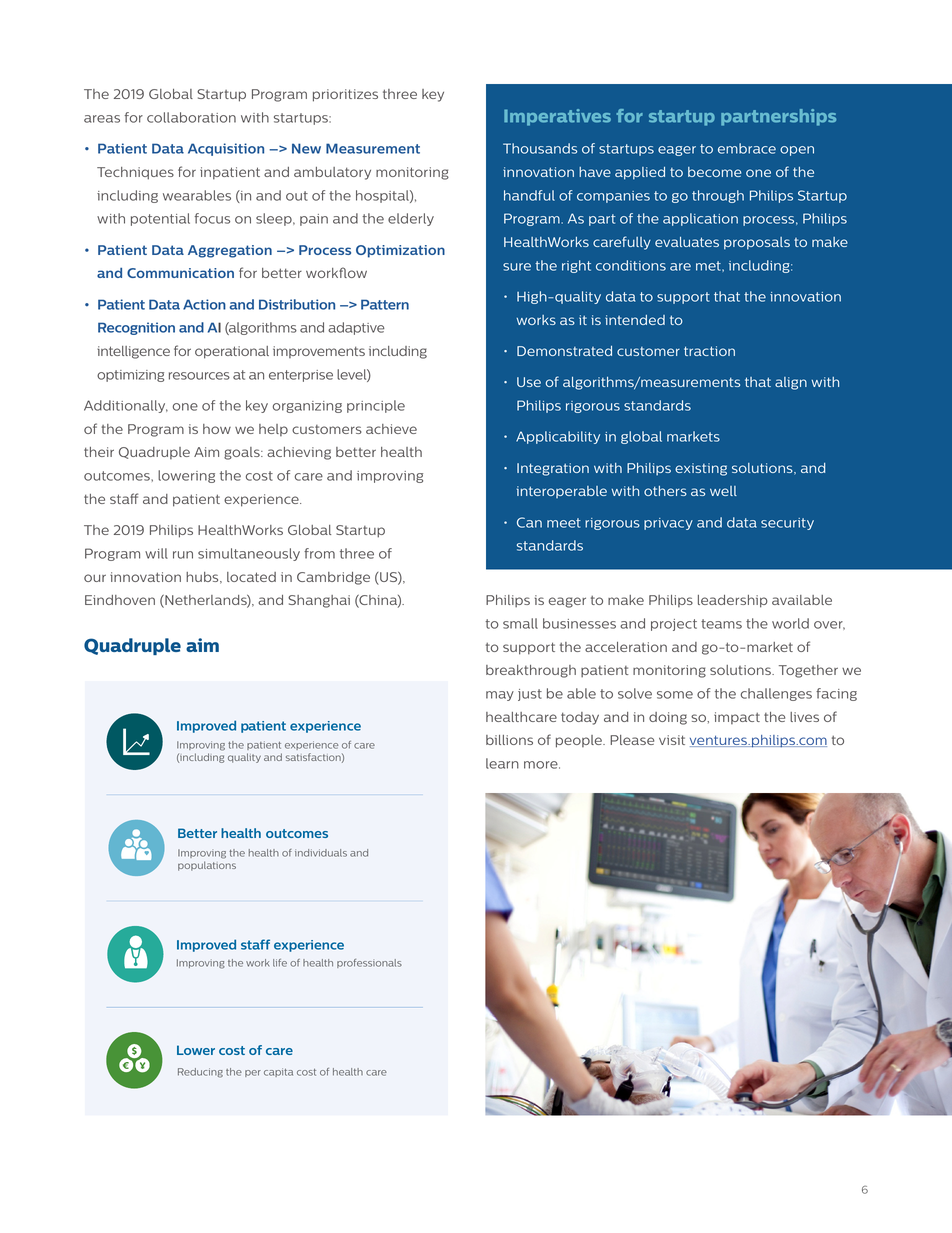  What do you see at coordinates (723, 491) in the document?
I see `well` at bounding box center [723, 491].
